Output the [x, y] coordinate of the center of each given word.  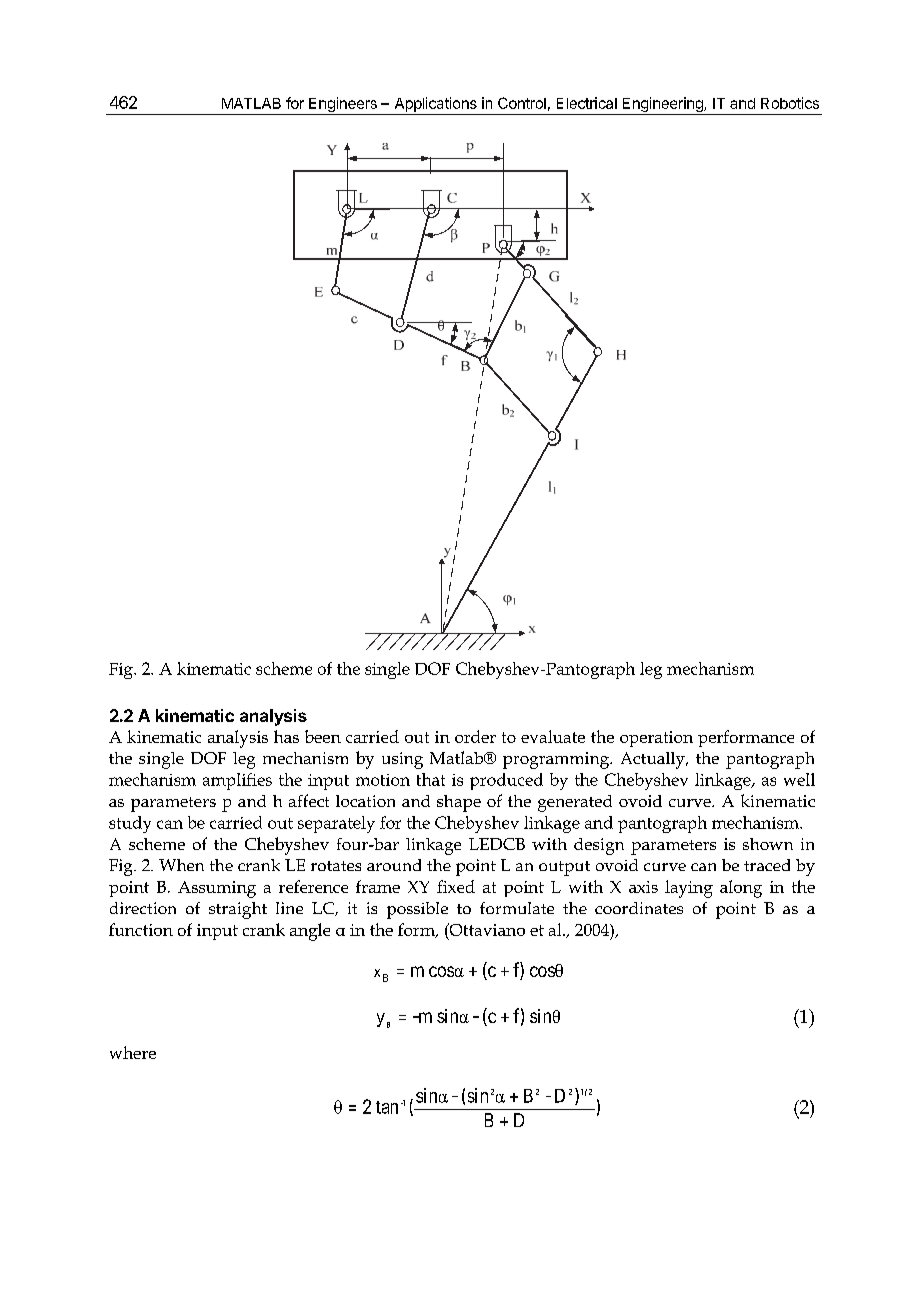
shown [768, 844]
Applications [436, 104]
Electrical [587, 103]
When [181, 865]
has [286, 736]
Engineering [662, 106]
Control [522, 103]
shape [459, 803]
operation [656, 739]
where [133, 1052]
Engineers [343, 106]
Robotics [790, 103]
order [475, 736]
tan [387, 1107]
